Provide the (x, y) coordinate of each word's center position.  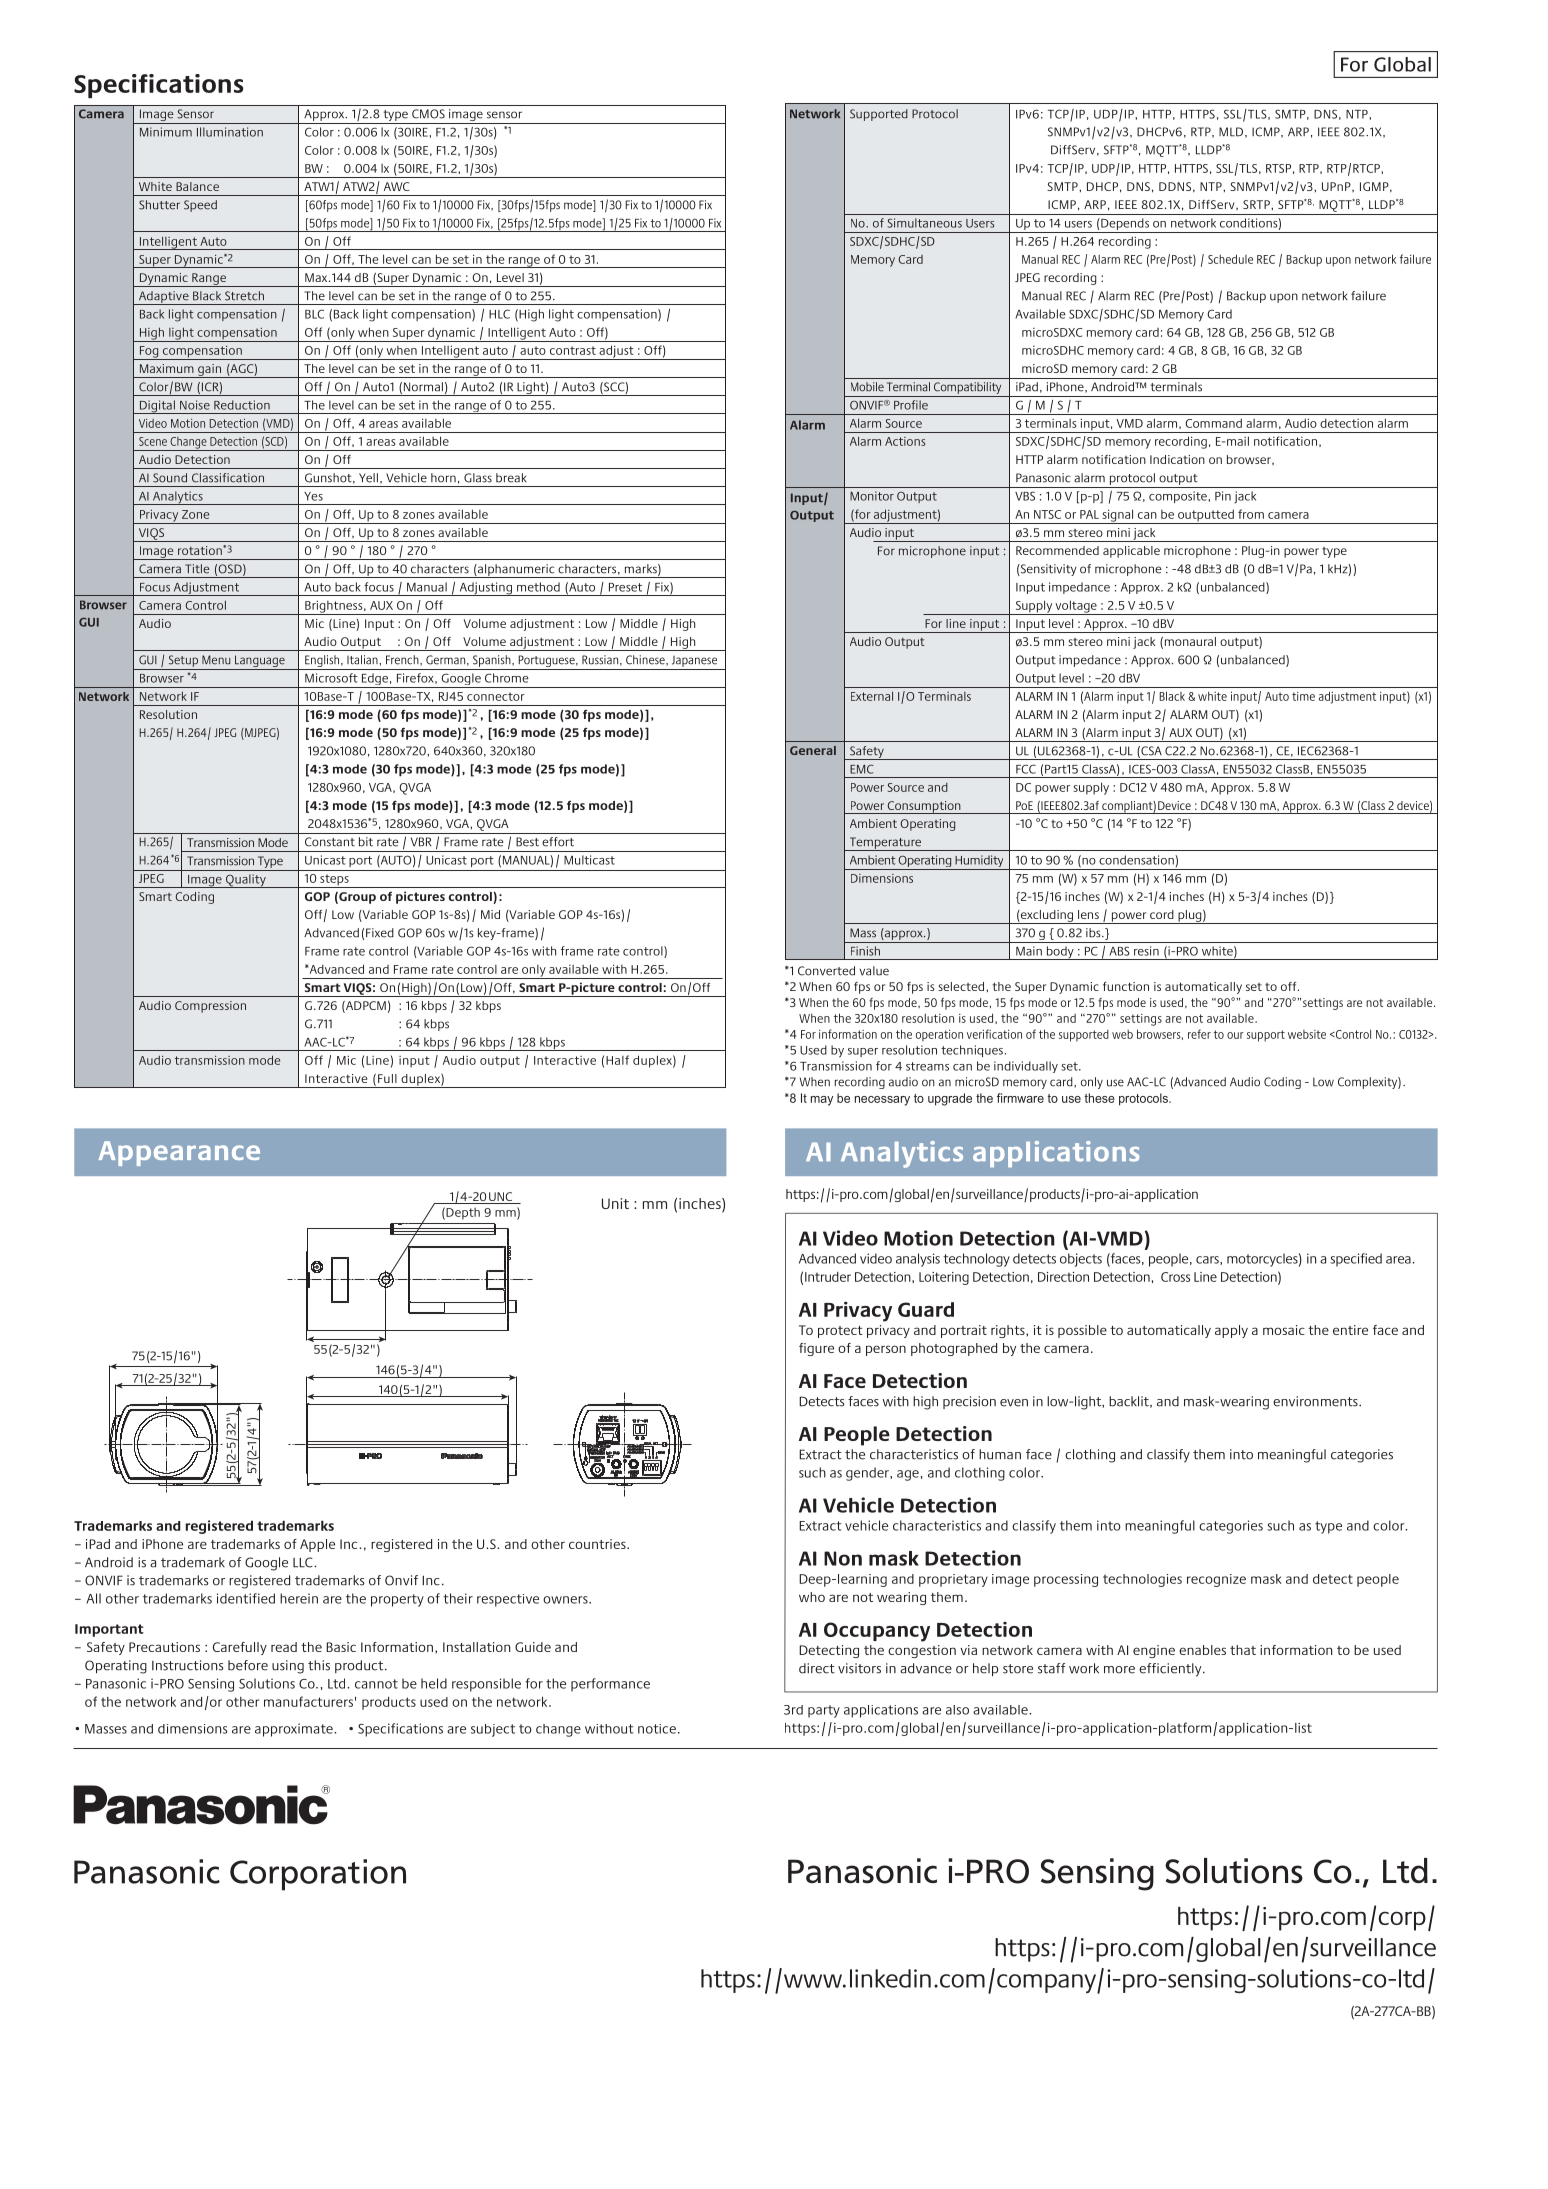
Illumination (230, 132)
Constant (330, 842)
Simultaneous (924, 223)
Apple (317, 1545)
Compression (210, 1007)
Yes (313, 496)
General (813, 750)
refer (1199, 1034)
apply (1231, 1331)
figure (816, 1349)
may (822, 1101)
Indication (1177, 459)
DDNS (1175, 186)
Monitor (872, 496)
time (1303, 696)
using (288, 1667)
